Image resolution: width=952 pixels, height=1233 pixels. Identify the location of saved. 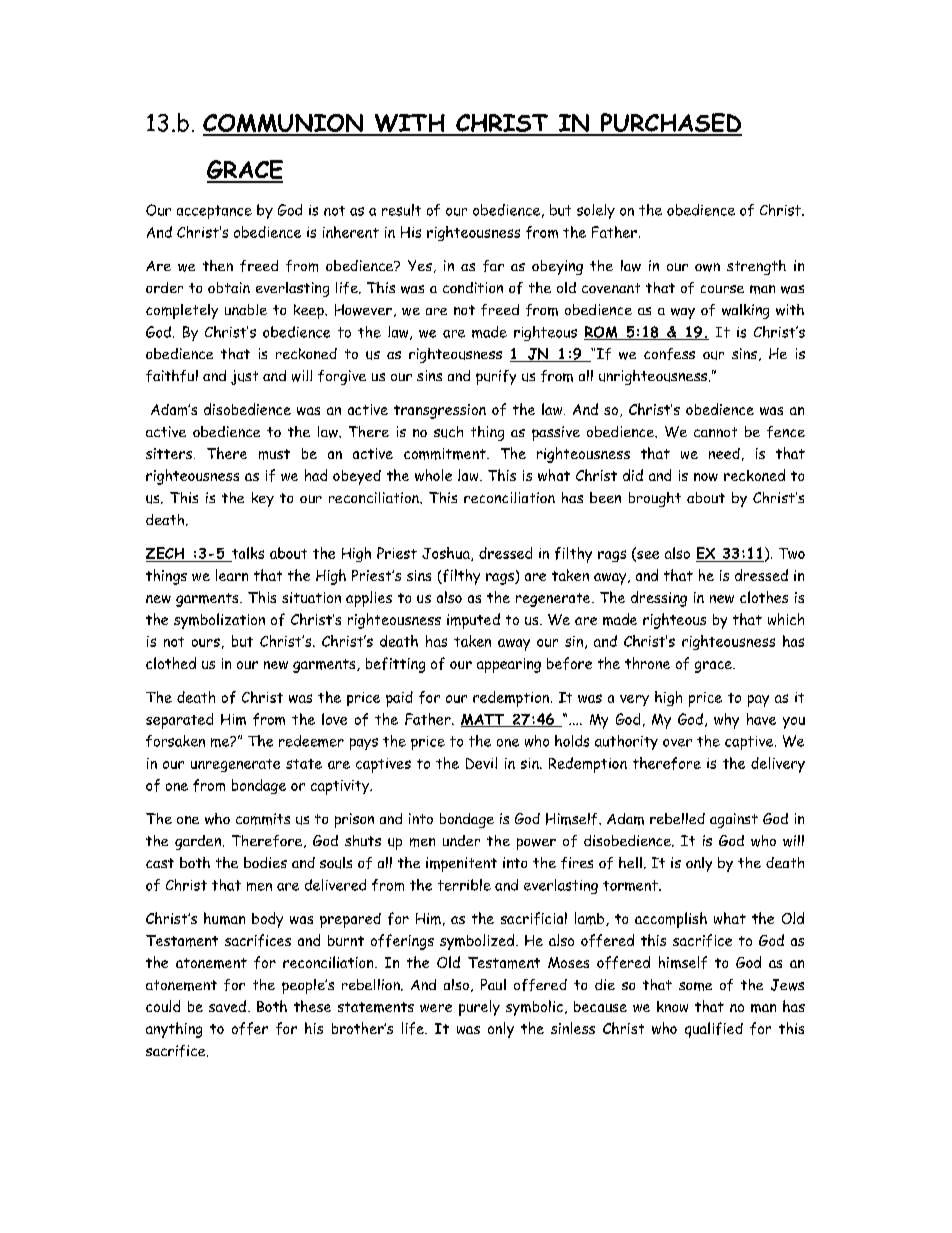
(227, 1006).
